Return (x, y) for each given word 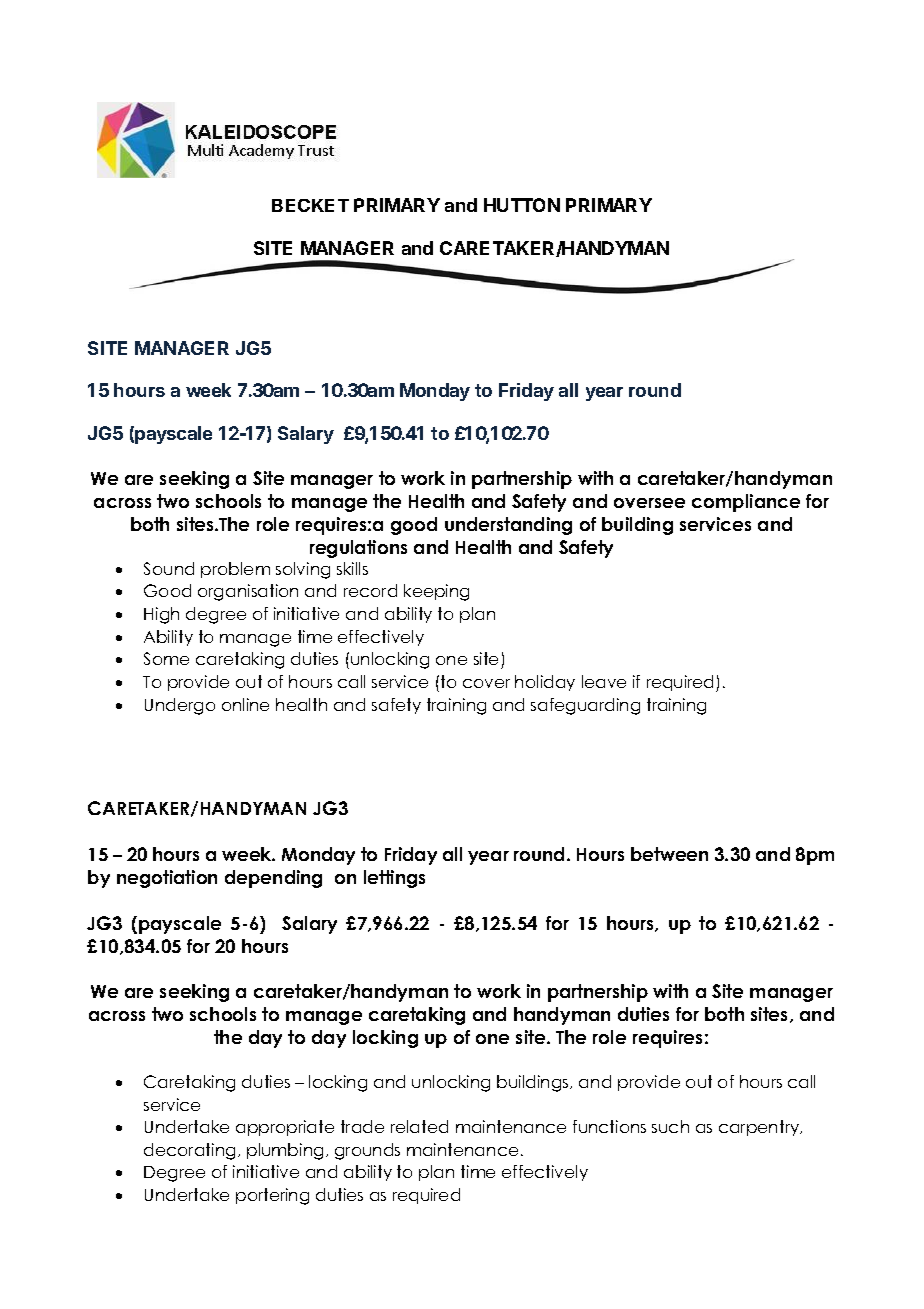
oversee (649, 503)
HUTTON (522, 205)
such (670, 1126)
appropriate (285, 1128)
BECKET (310, 205)
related (419, 1126)
